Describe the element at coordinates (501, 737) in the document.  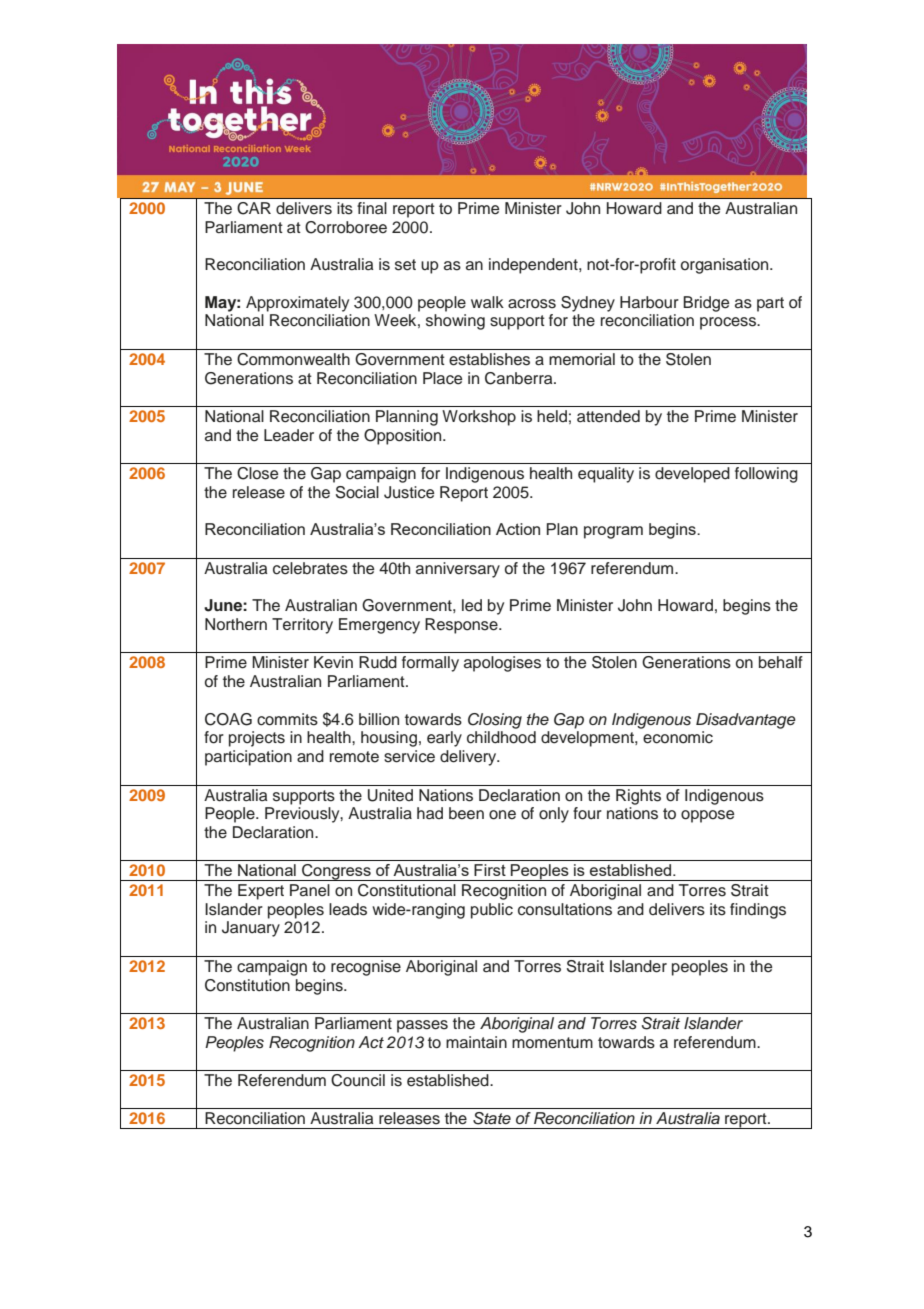
I see `childhood` at that location.
